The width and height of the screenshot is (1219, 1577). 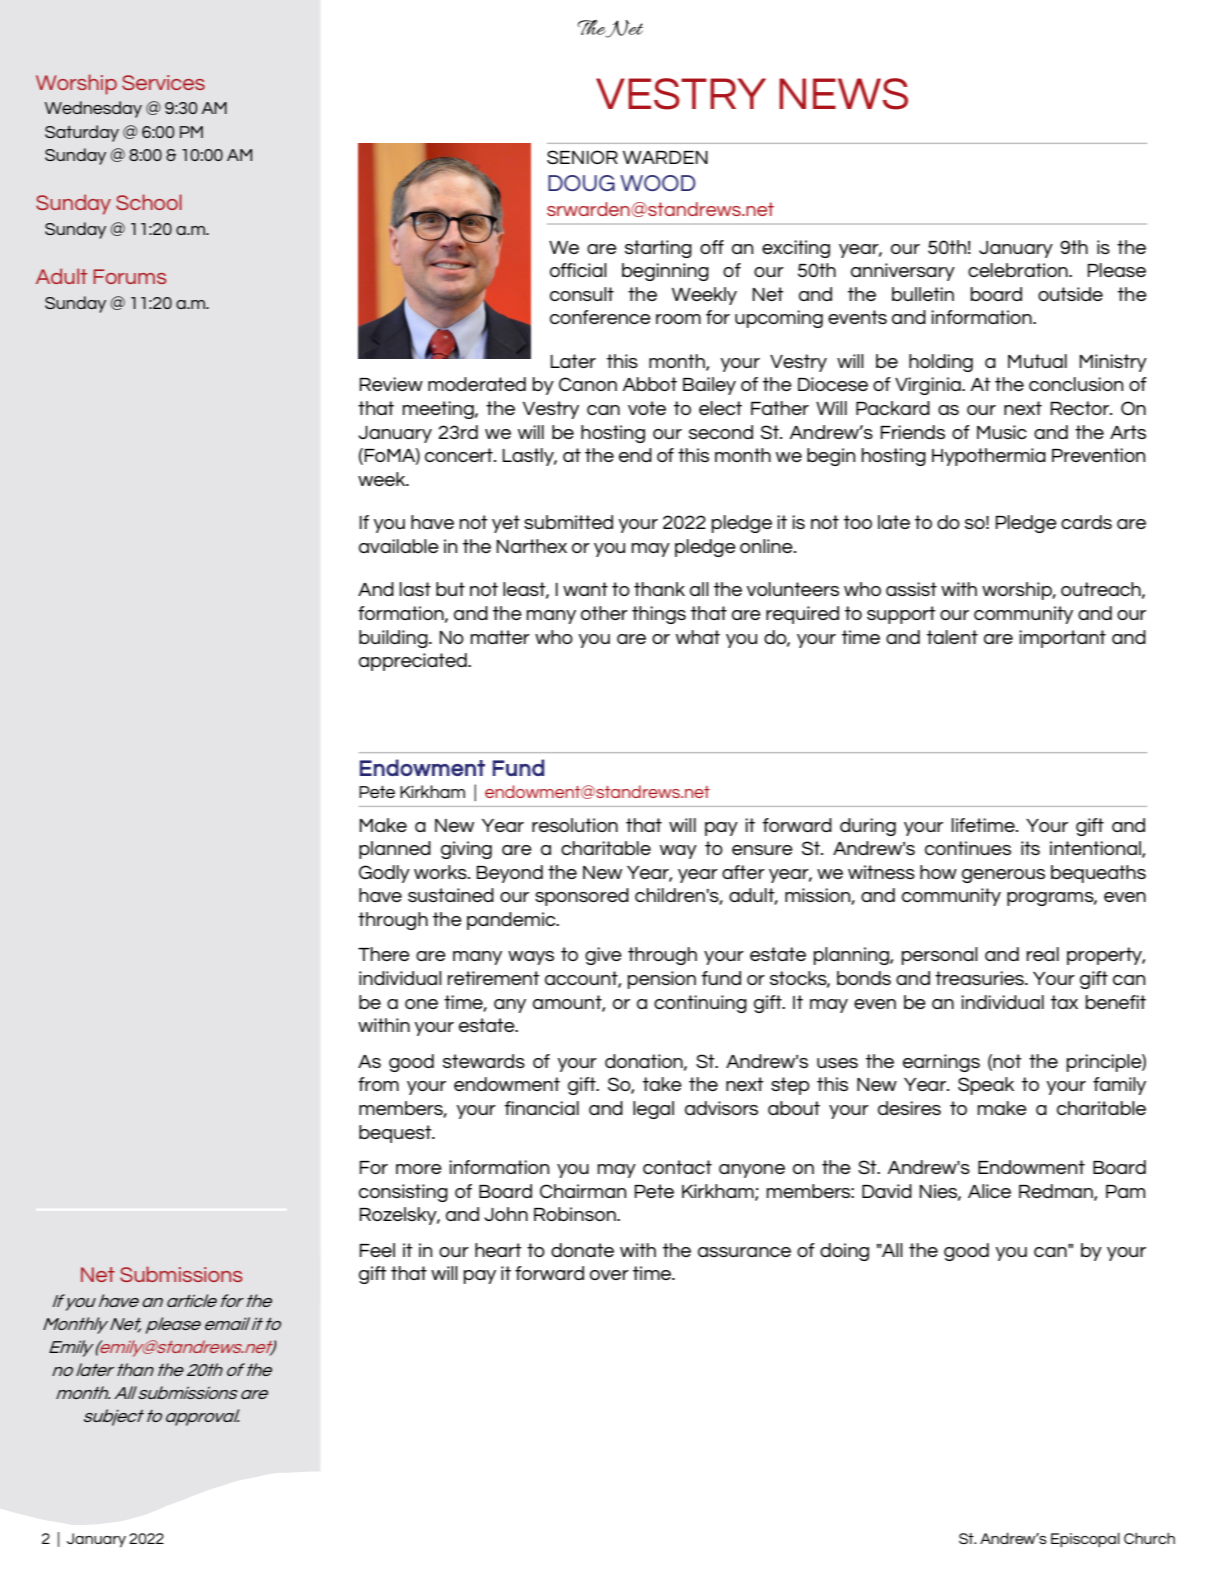 What do you see at coordinates (609, 1275) in the screenshot?
I see `over` at bounding box center [609, 1275].
